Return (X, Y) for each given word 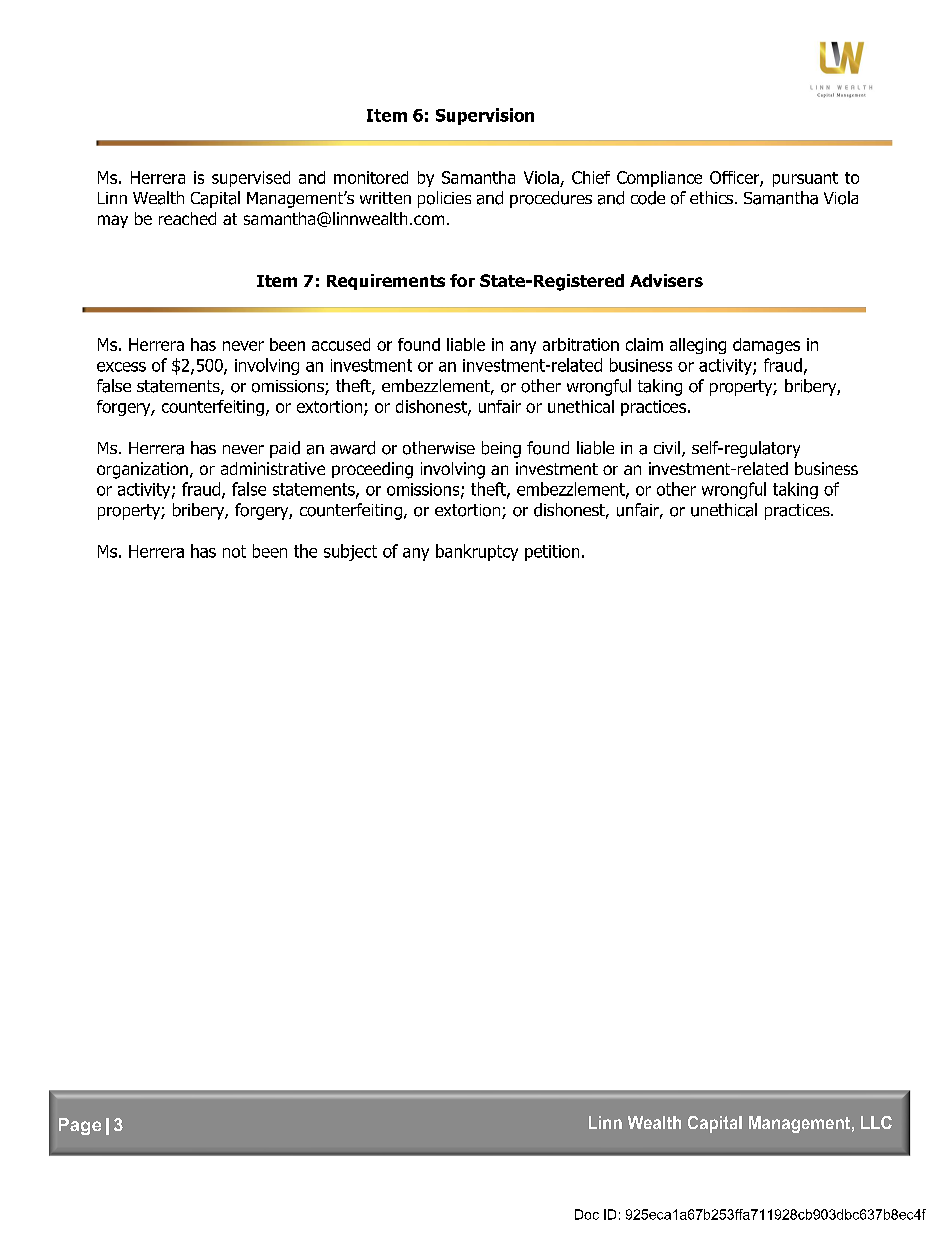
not (234, 551)
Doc (587, 1214)
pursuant (805, 179)
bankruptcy (477, 552)
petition (552, 553)
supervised (251, 179)
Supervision (485, 116)
